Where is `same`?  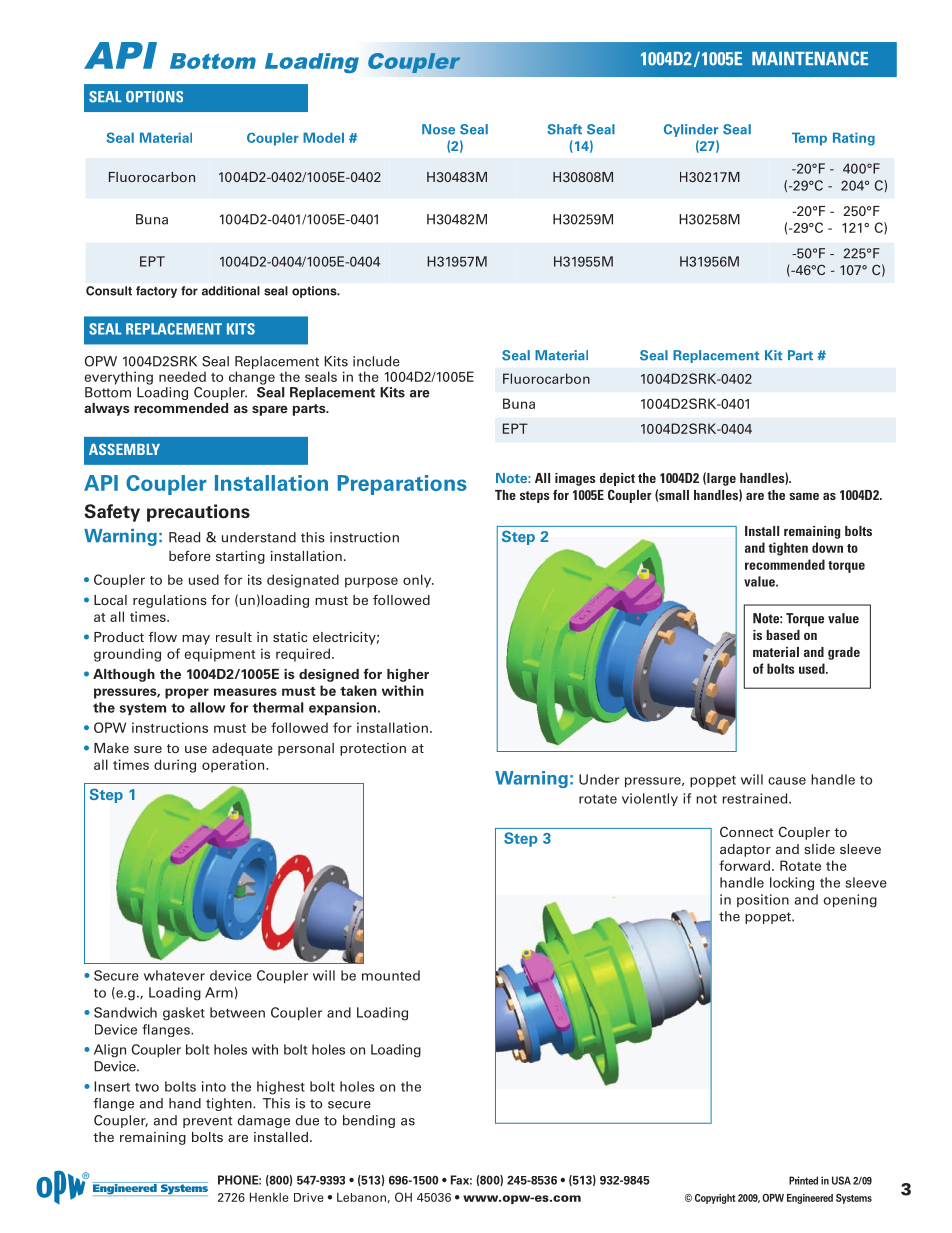 same is located at coordinates (804, 496).
